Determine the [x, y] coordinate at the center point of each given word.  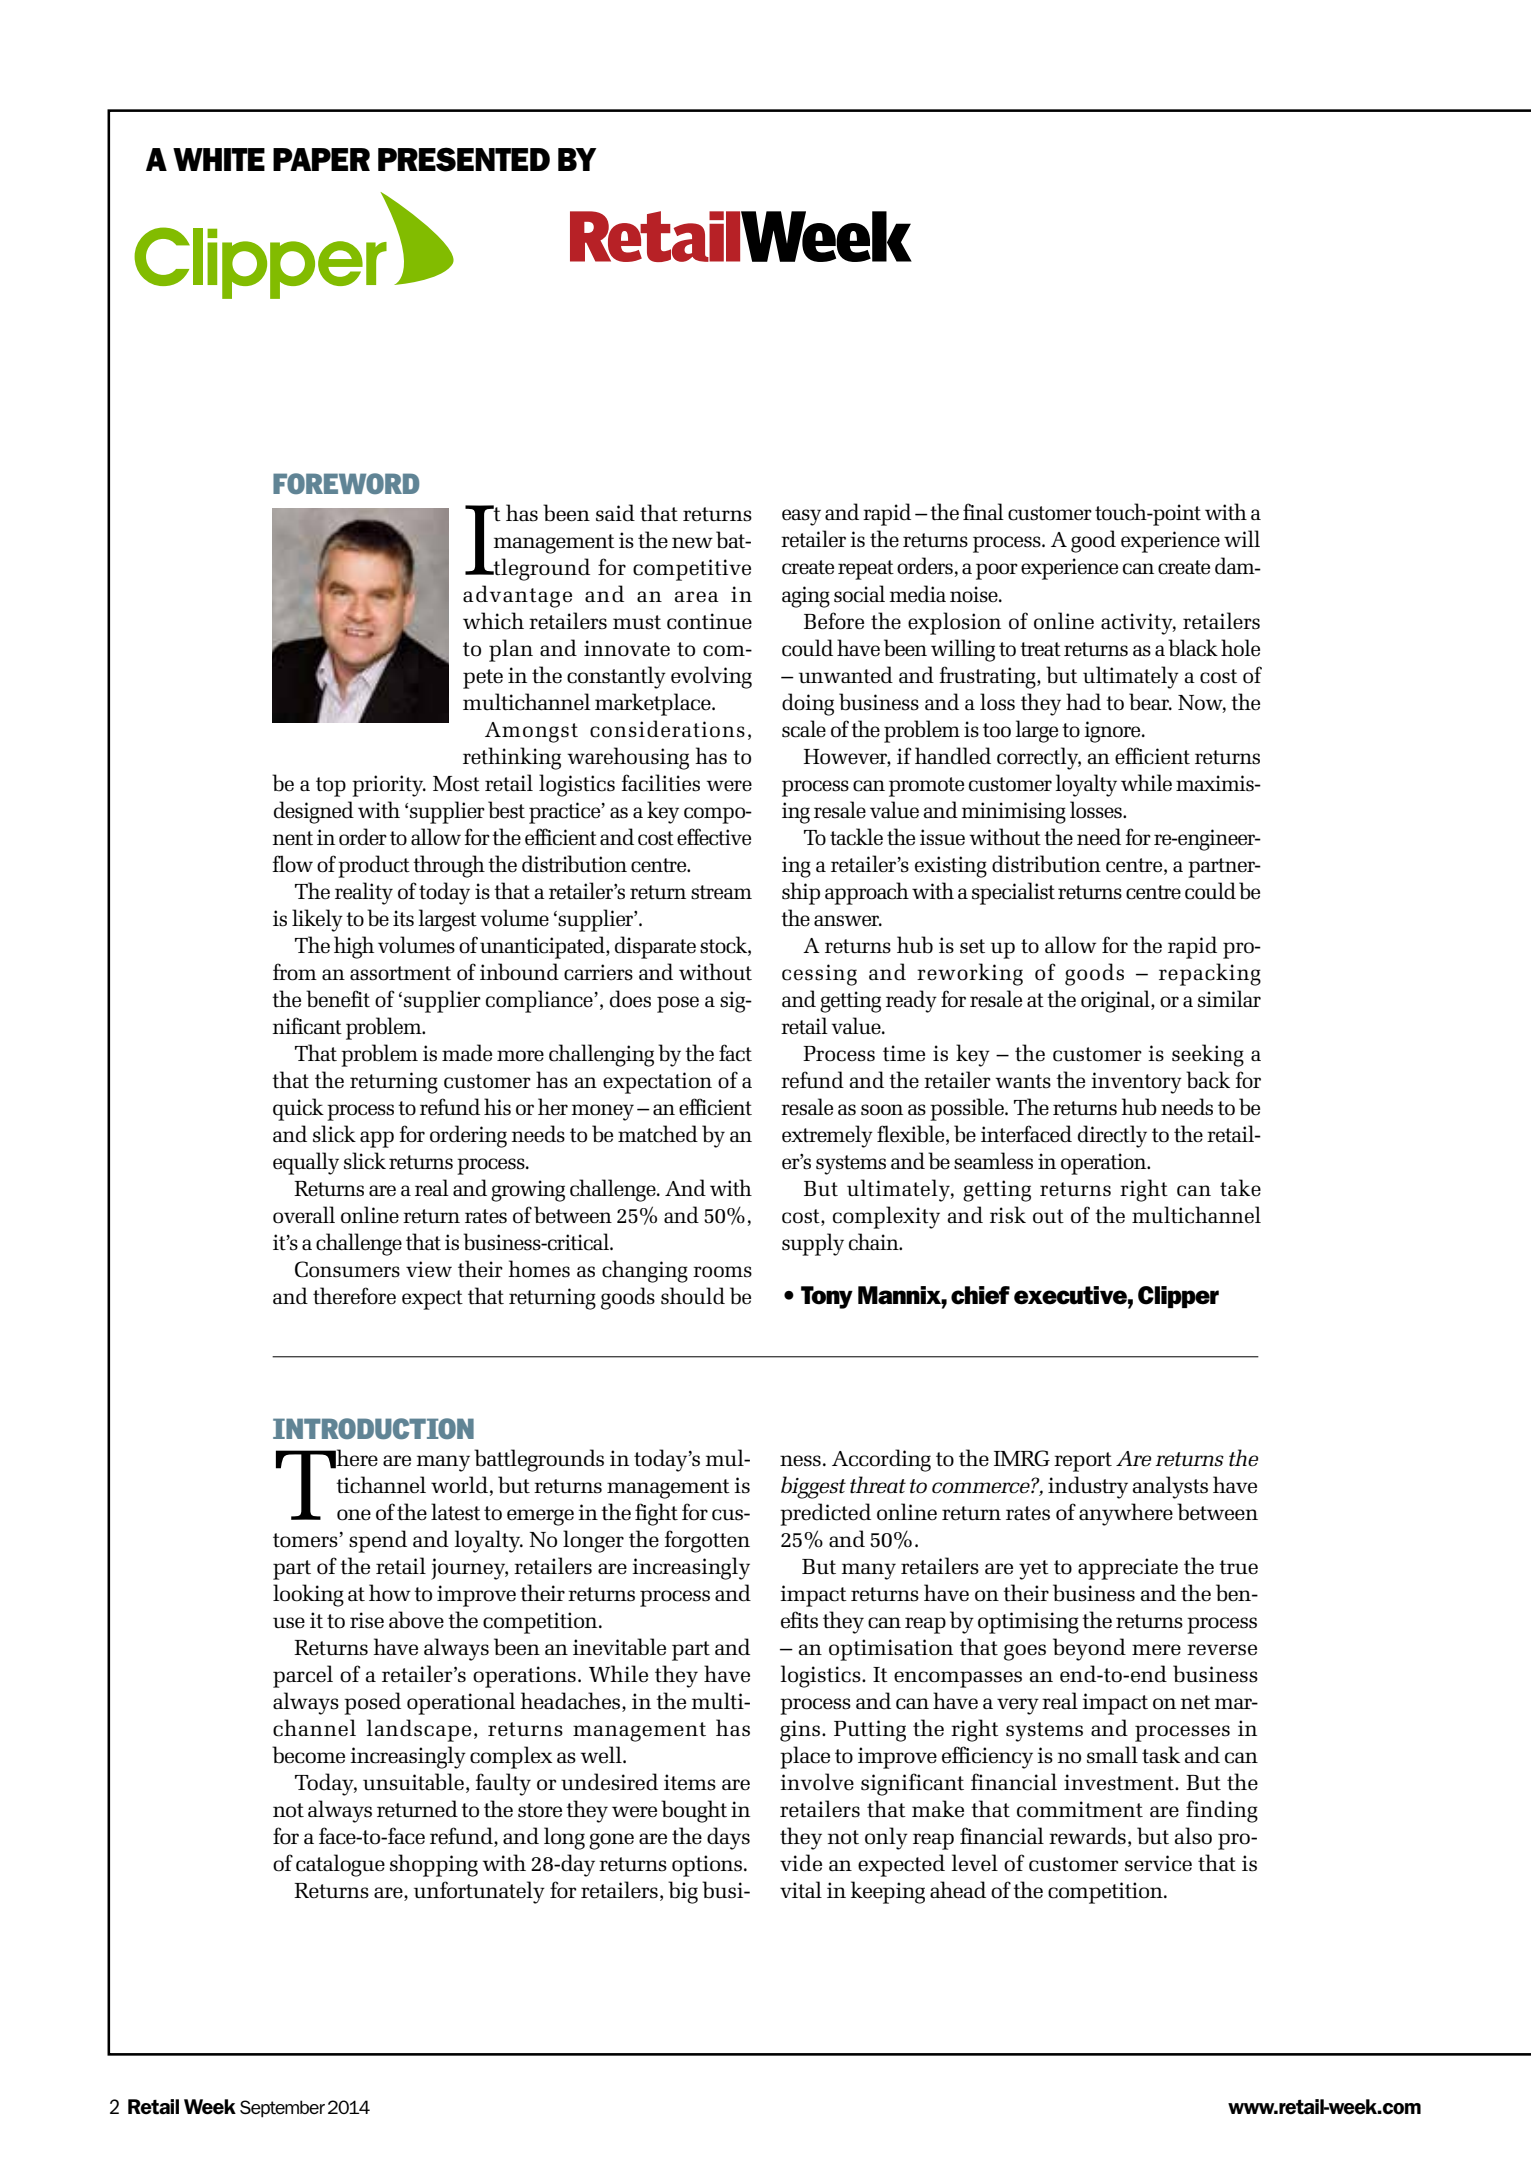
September [282, 2109]
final [983, 512]
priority [389, 786]
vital [801, 1890]
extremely [827, 1136]
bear [1150, 702]
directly [1112, 1136]
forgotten [707, 1541]
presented [464, 159]
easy [801, 517]
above [416, 1620]
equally [306, 1163]
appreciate [1128, 1569]
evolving [711, 677]
